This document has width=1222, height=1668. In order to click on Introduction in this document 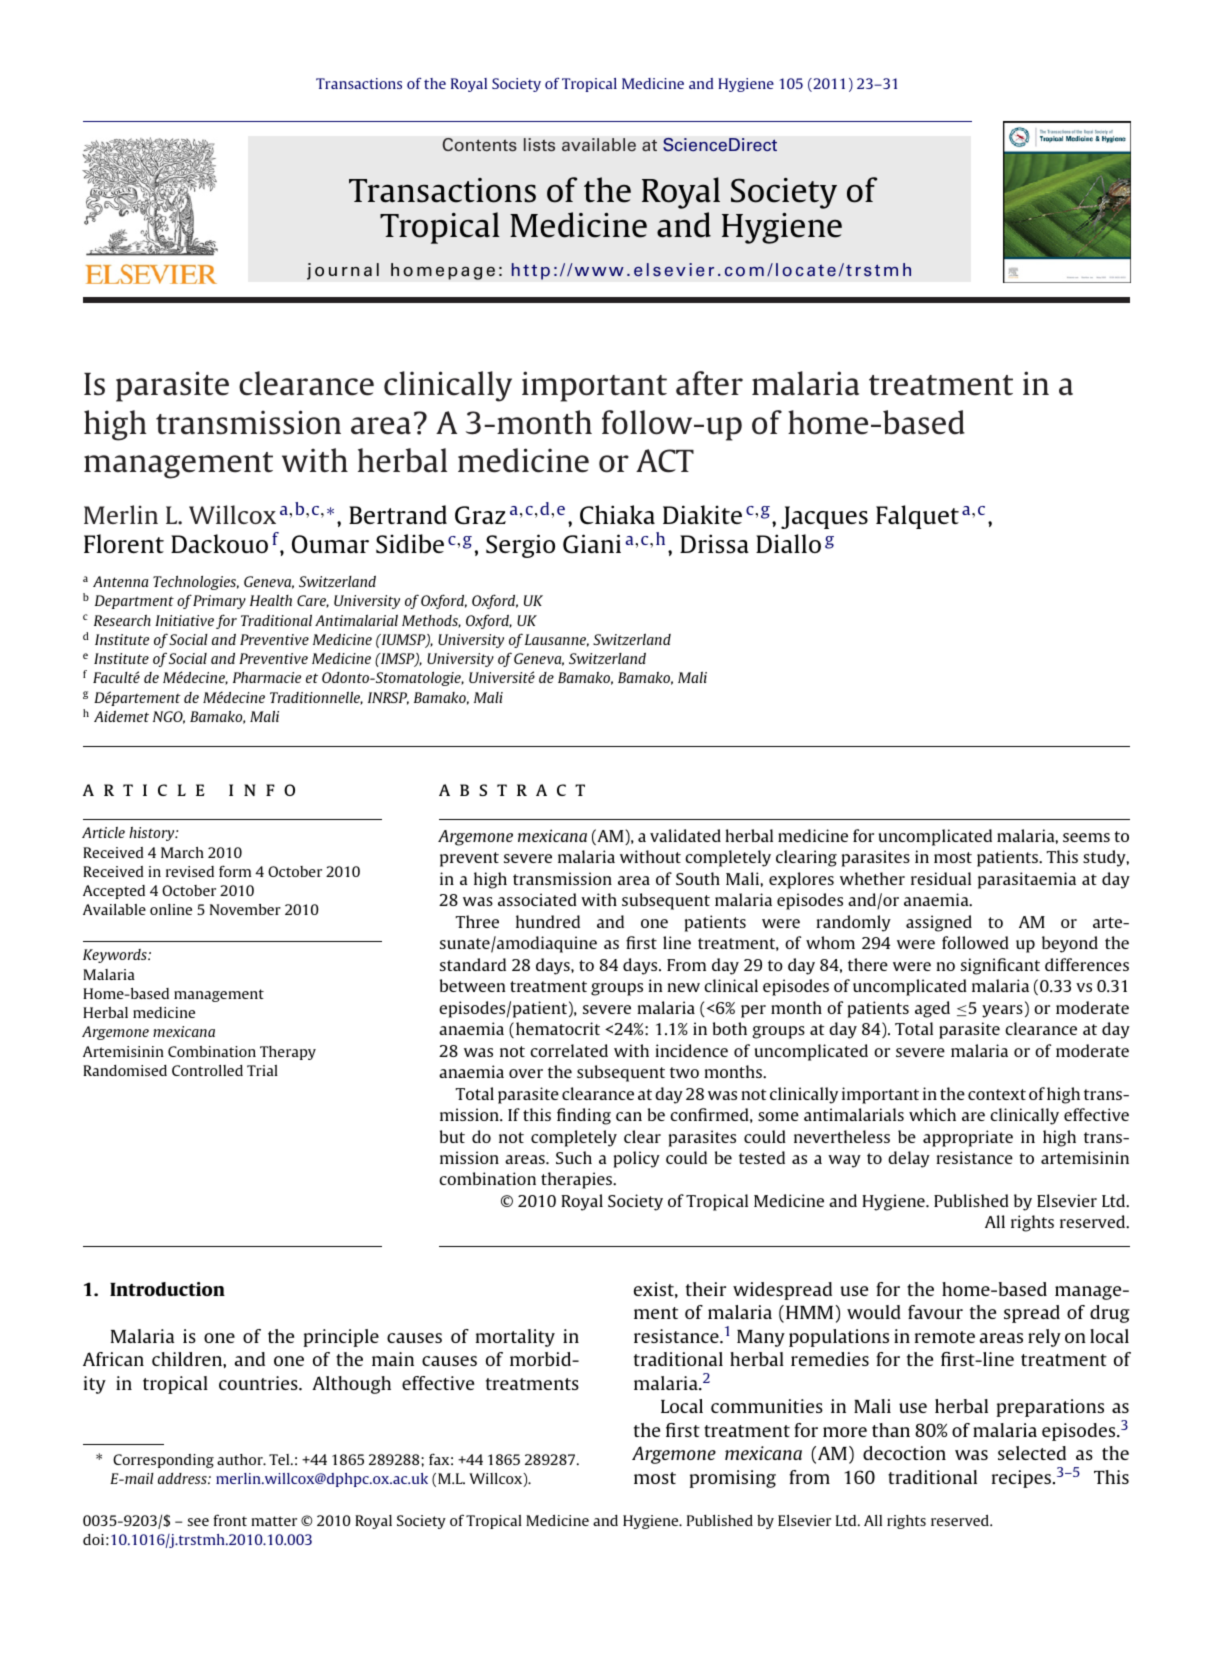, I will do `click(167, 1289)`.
